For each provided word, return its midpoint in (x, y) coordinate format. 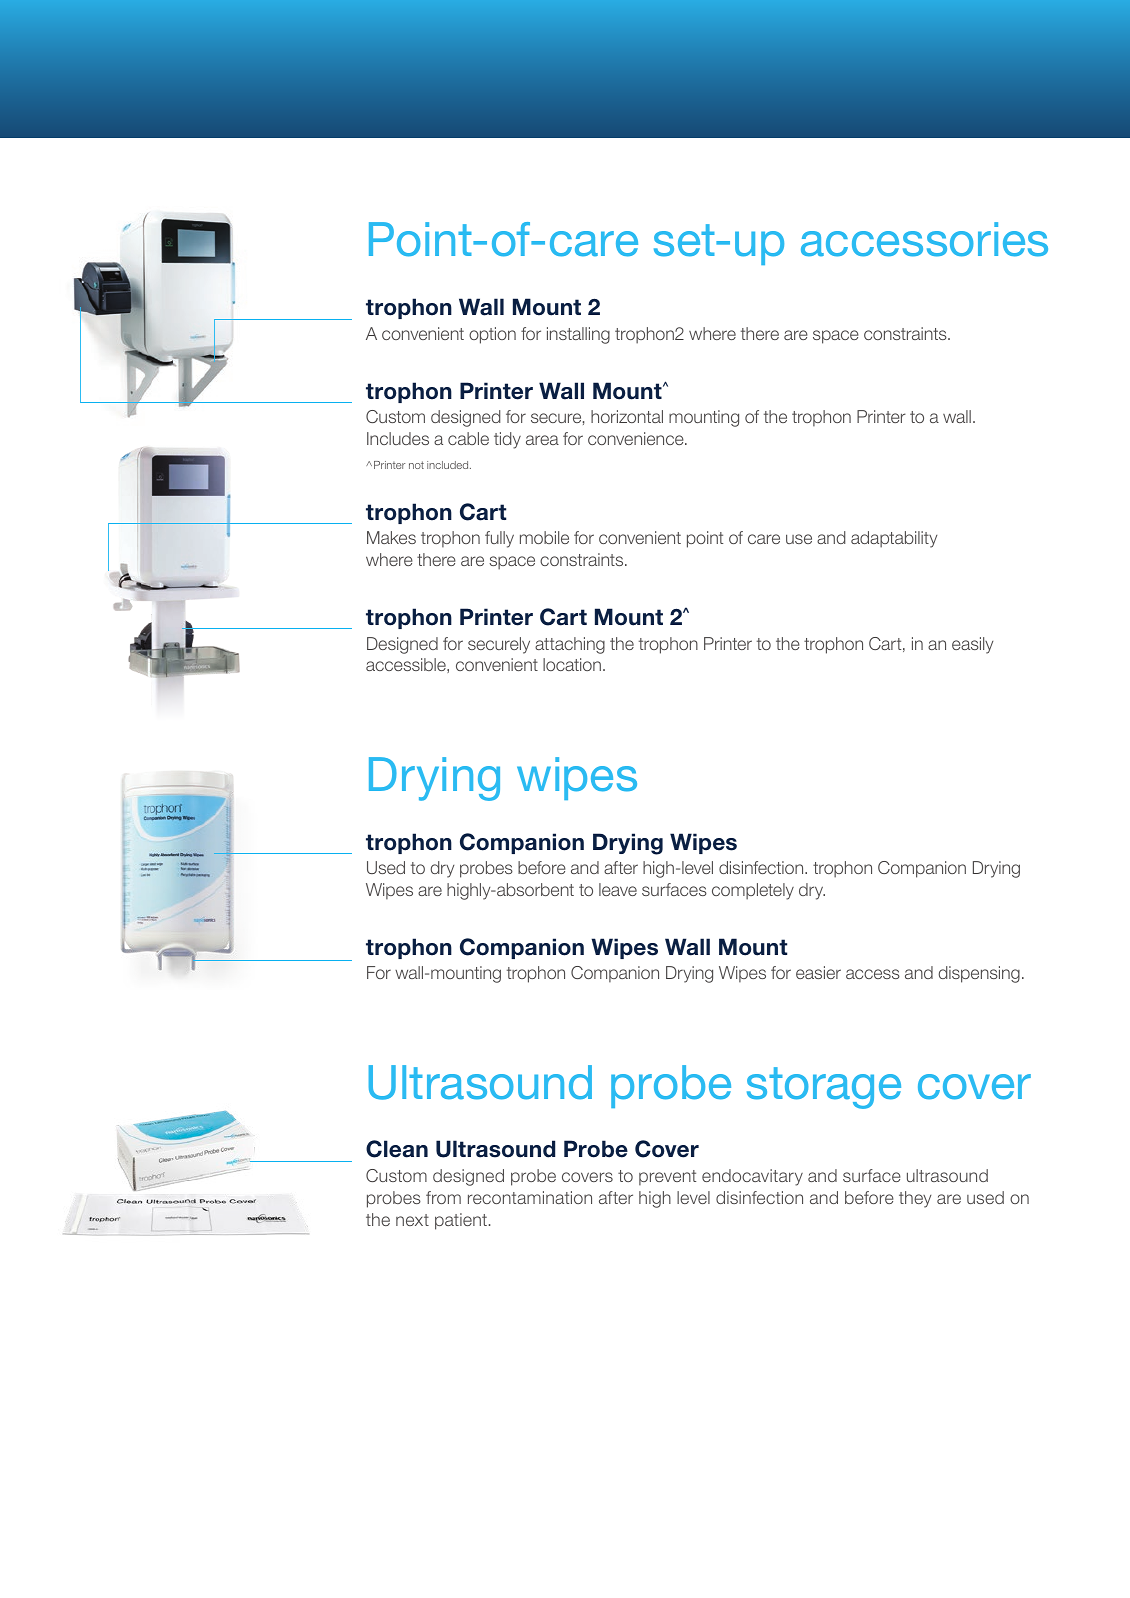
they (915, 1199)
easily (972, 645)
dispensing (979, 974)
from (443, 1197)
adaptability (894, 539)
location (573, 664)
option (492, 335)
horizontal (627, 416)
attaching (570, 645)
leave (618, 889)
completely (753, 891)
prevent (667, 1178)
